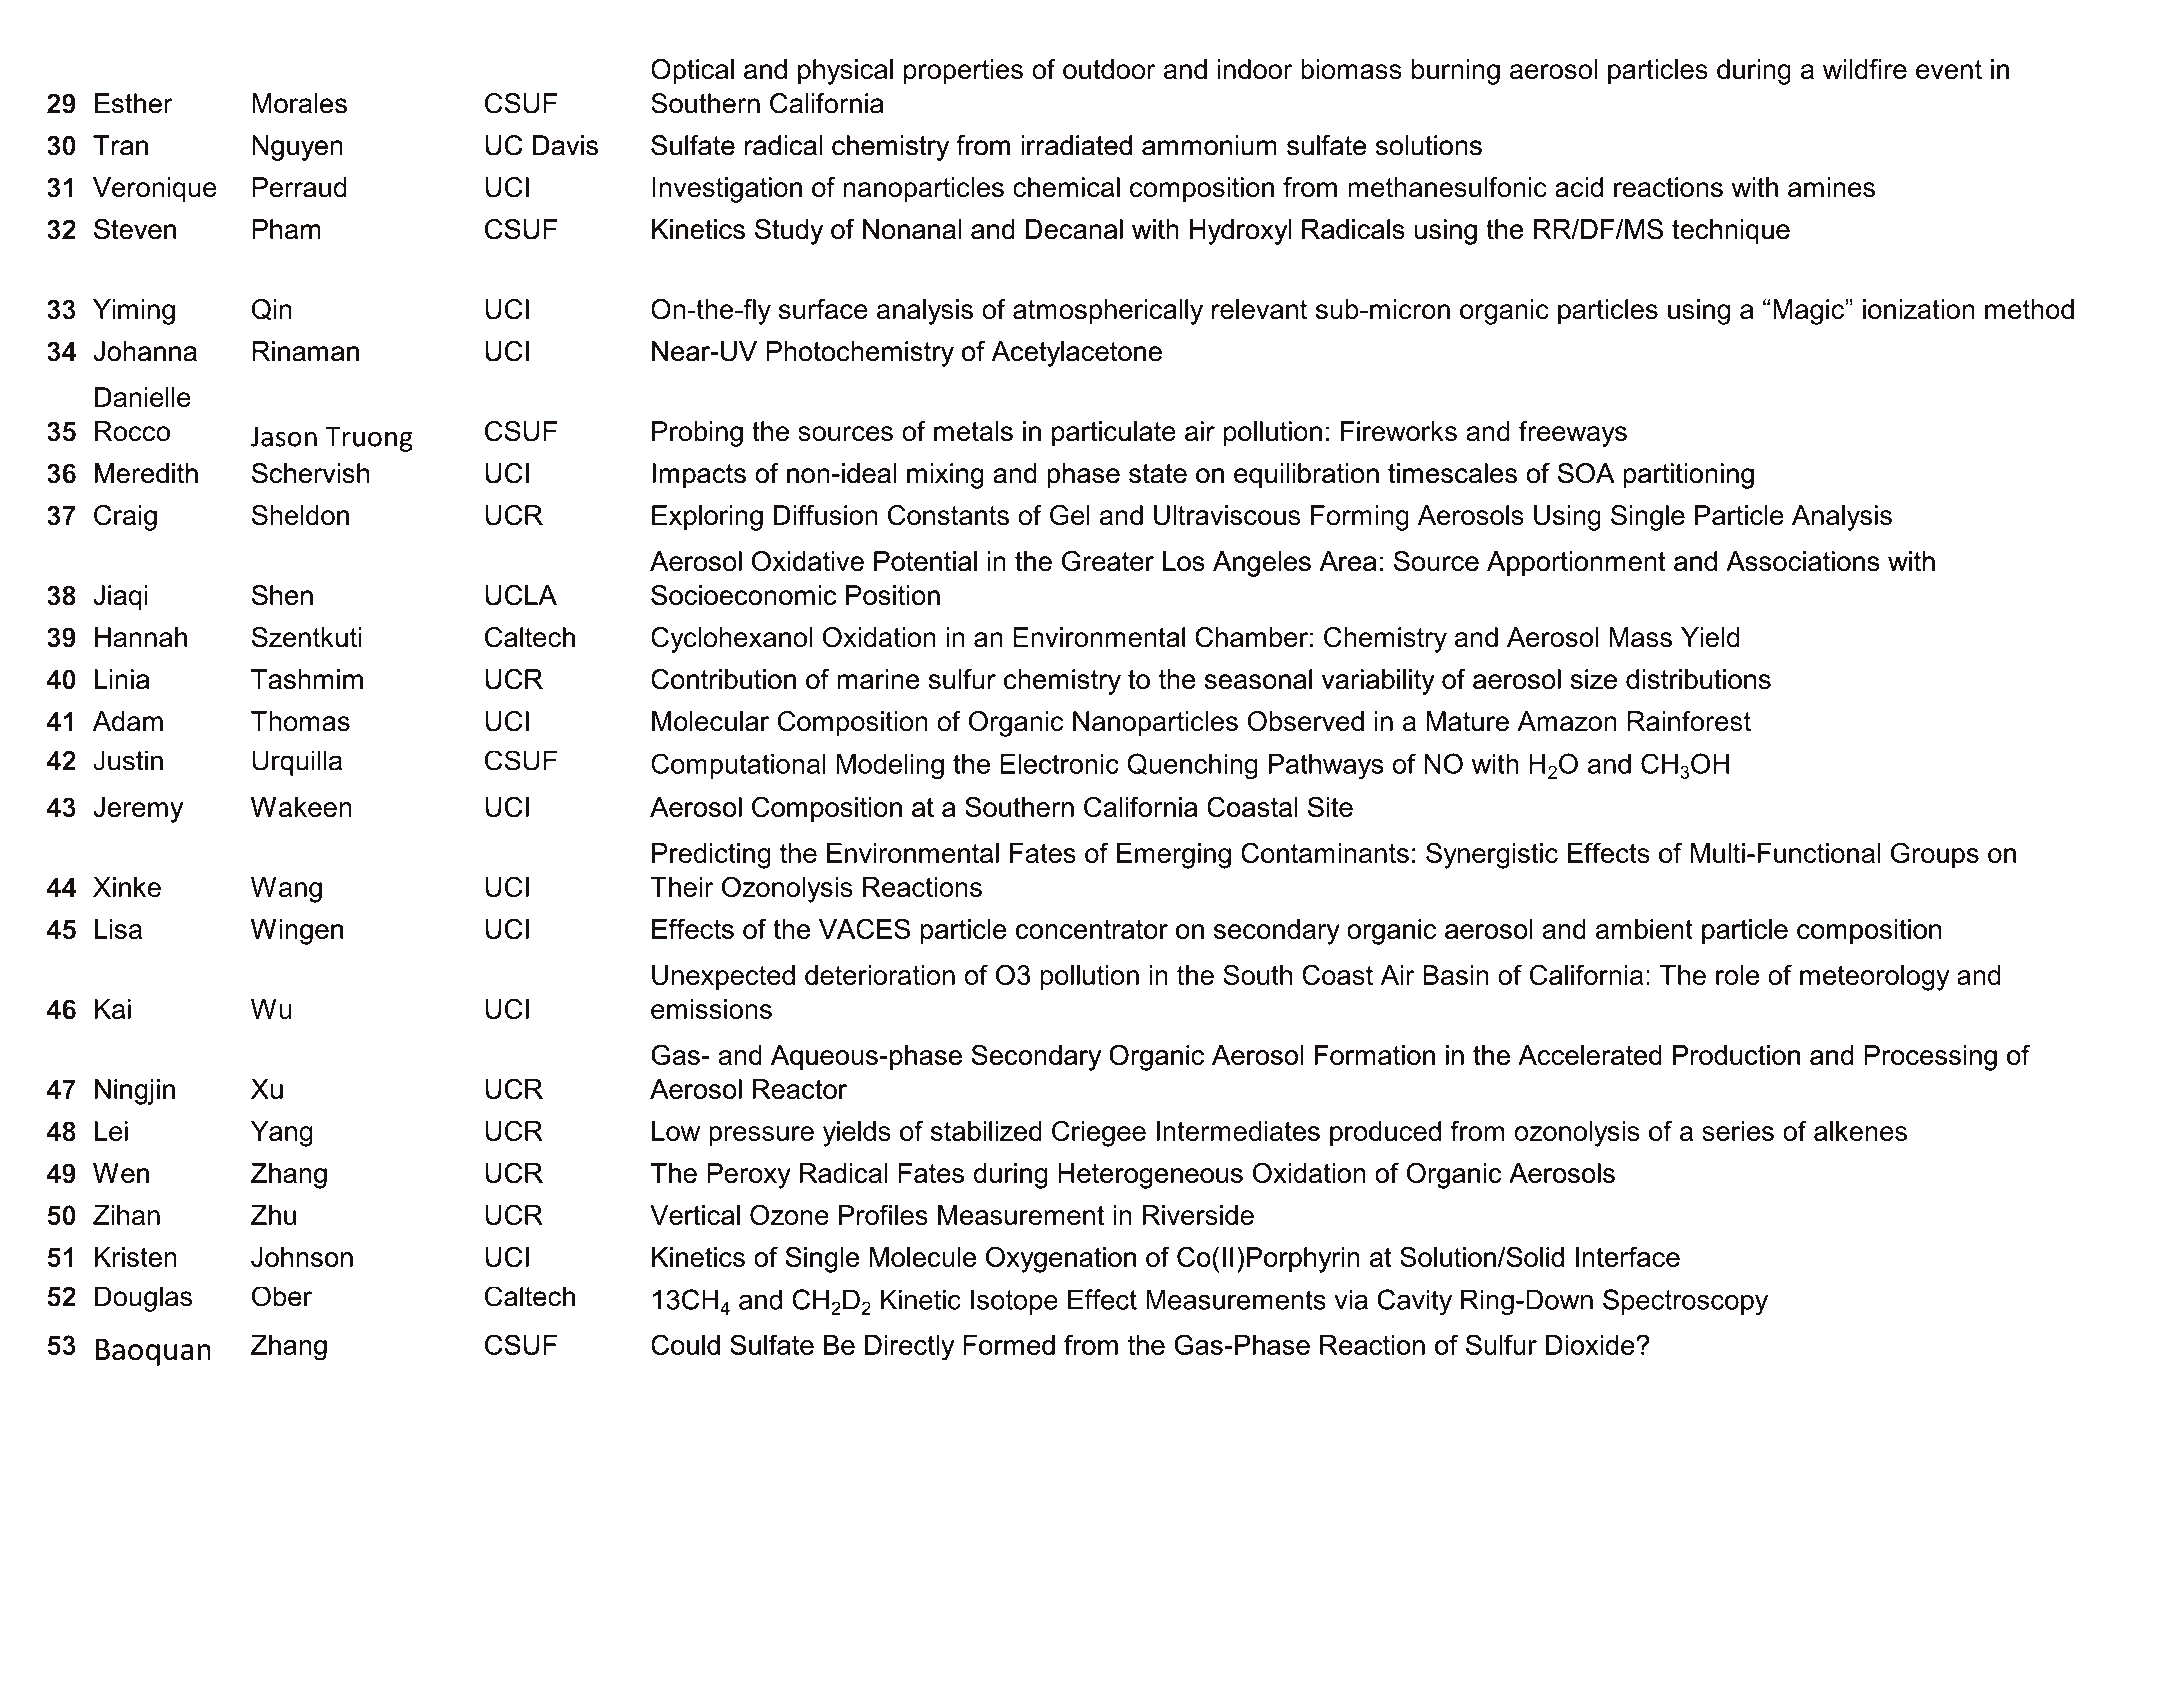 Image resolution: width=2182 pixels, height=1686 pixels. Describe the element at coordinates (1014, 1302) in the document. I see `Isotope` at that location.
